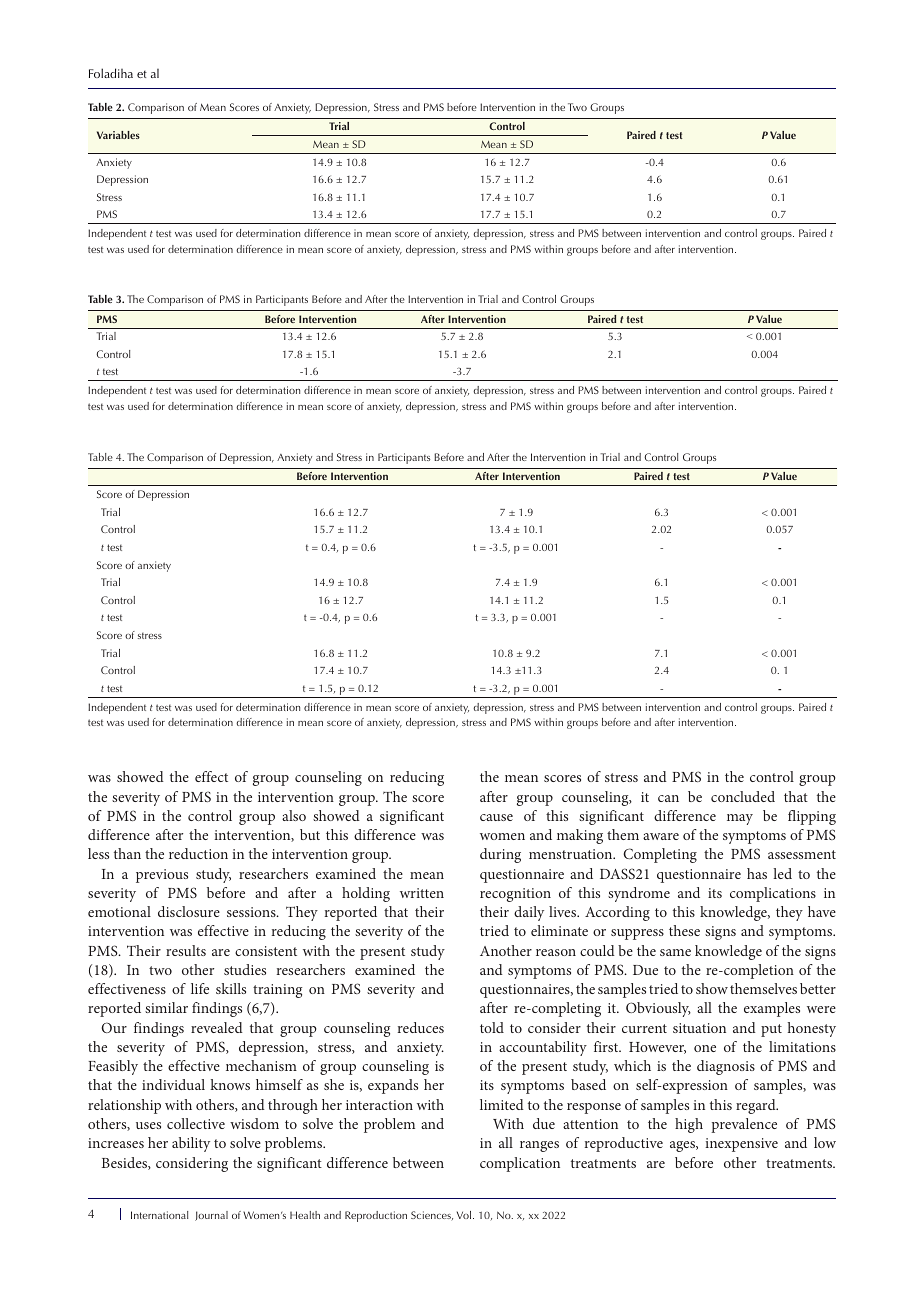  I want to click on making, so click(580, 836).
